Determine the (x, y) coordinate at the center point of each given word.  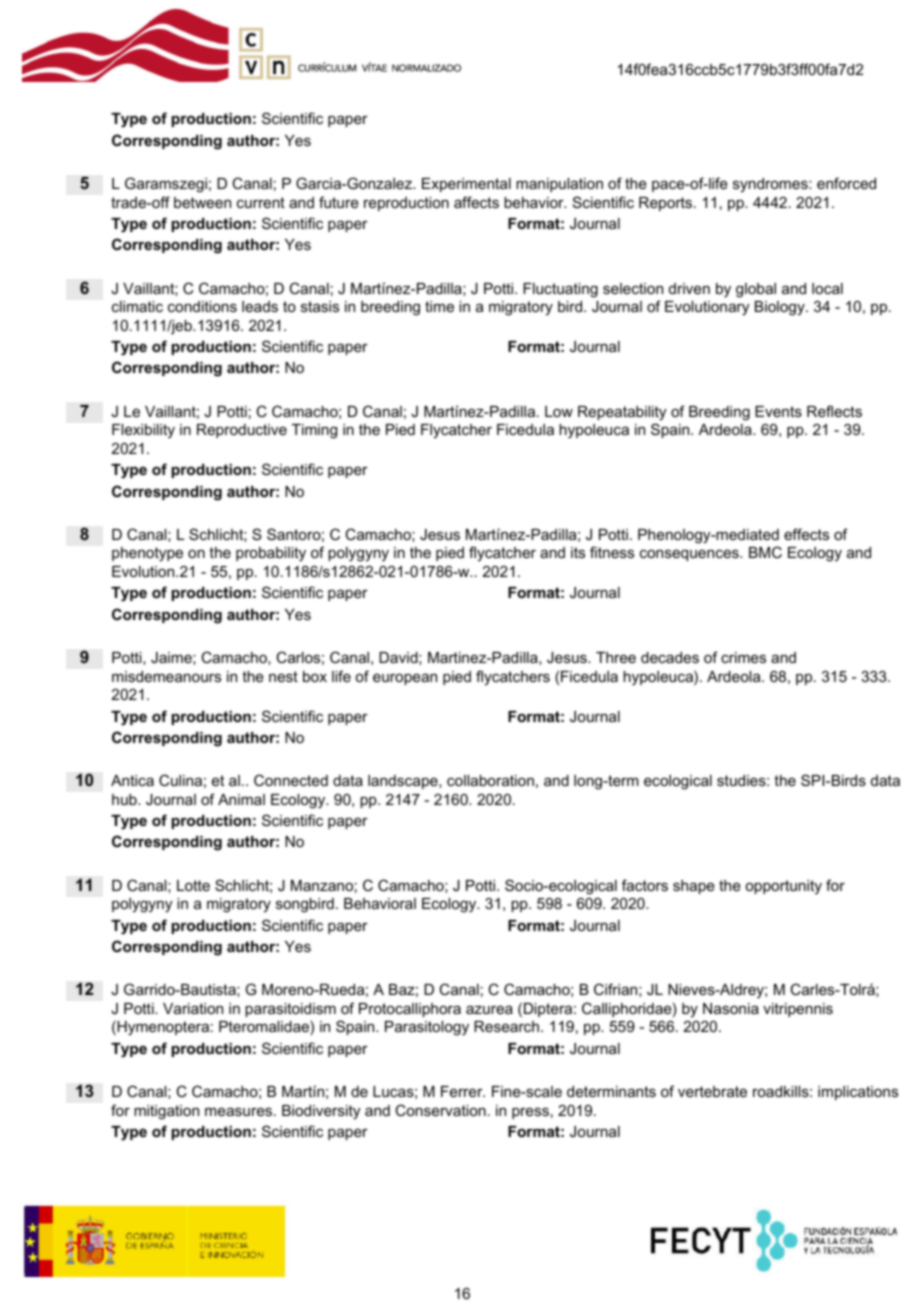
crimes (743, 657)
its (578, 552)
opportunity (784, 887)
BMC (765, 552)
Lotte (193, 885)
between (202, 202)
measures (240, 1111)
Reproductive (242, 431)
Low (559, 411)
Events (778, 411)
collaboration (490, 780)
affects (476, 202)
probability (271, 554)
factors (645, 885)
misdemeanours (166, 676)
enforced (846, 183)
